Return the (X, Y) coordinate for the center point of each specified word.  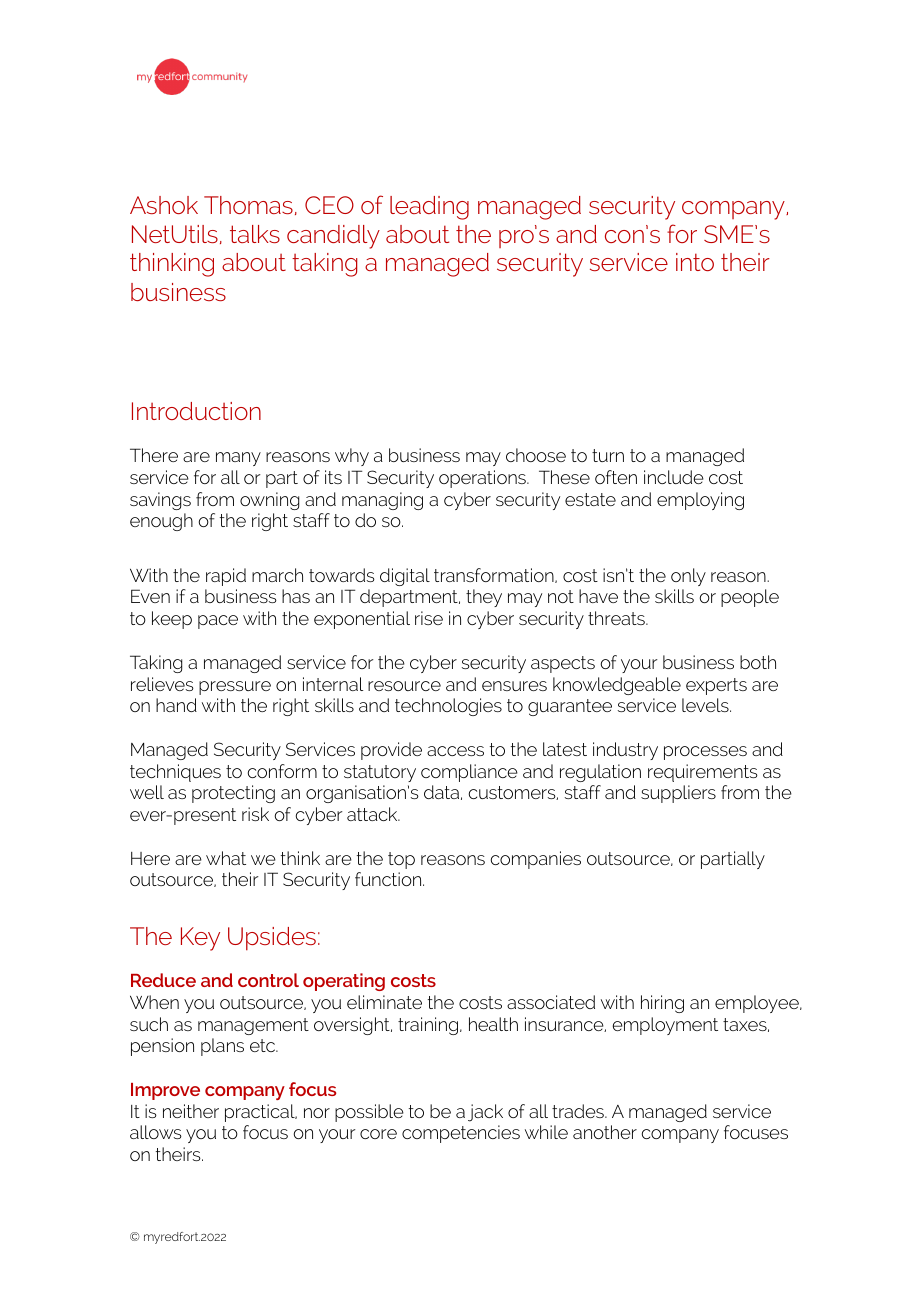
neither (191, 1111)
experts (716, 686)
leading (429, 208)
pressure (235, 688)
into (695, 262)
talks (255, 234)
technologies (448, 707)
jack (485, 1113)
